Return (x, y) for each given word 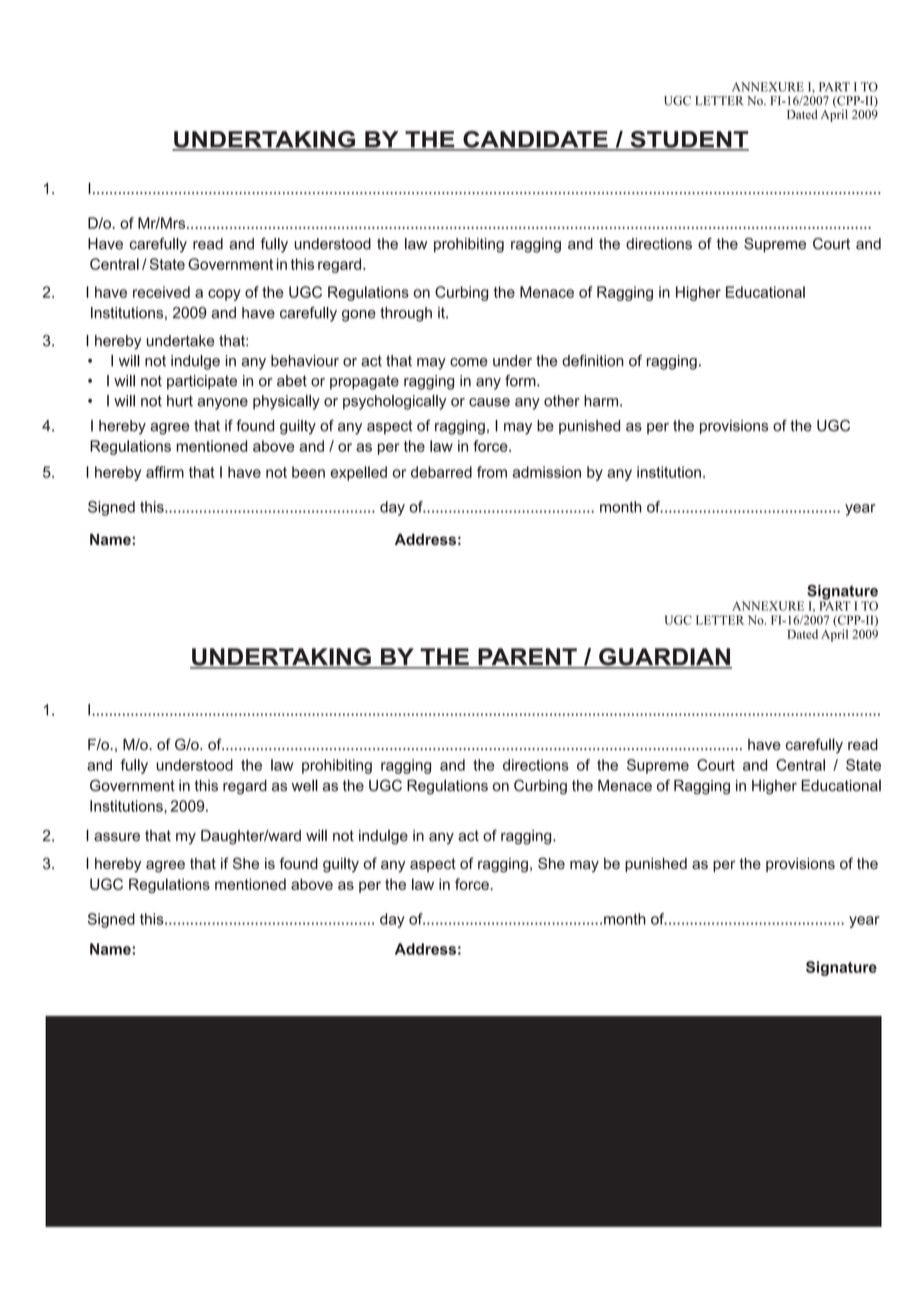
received (161, 292)
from (492, 472)
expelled (358, 473)
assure (117, 837)
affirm (165, 472)
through (406, 314)
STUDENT (688, 140)
